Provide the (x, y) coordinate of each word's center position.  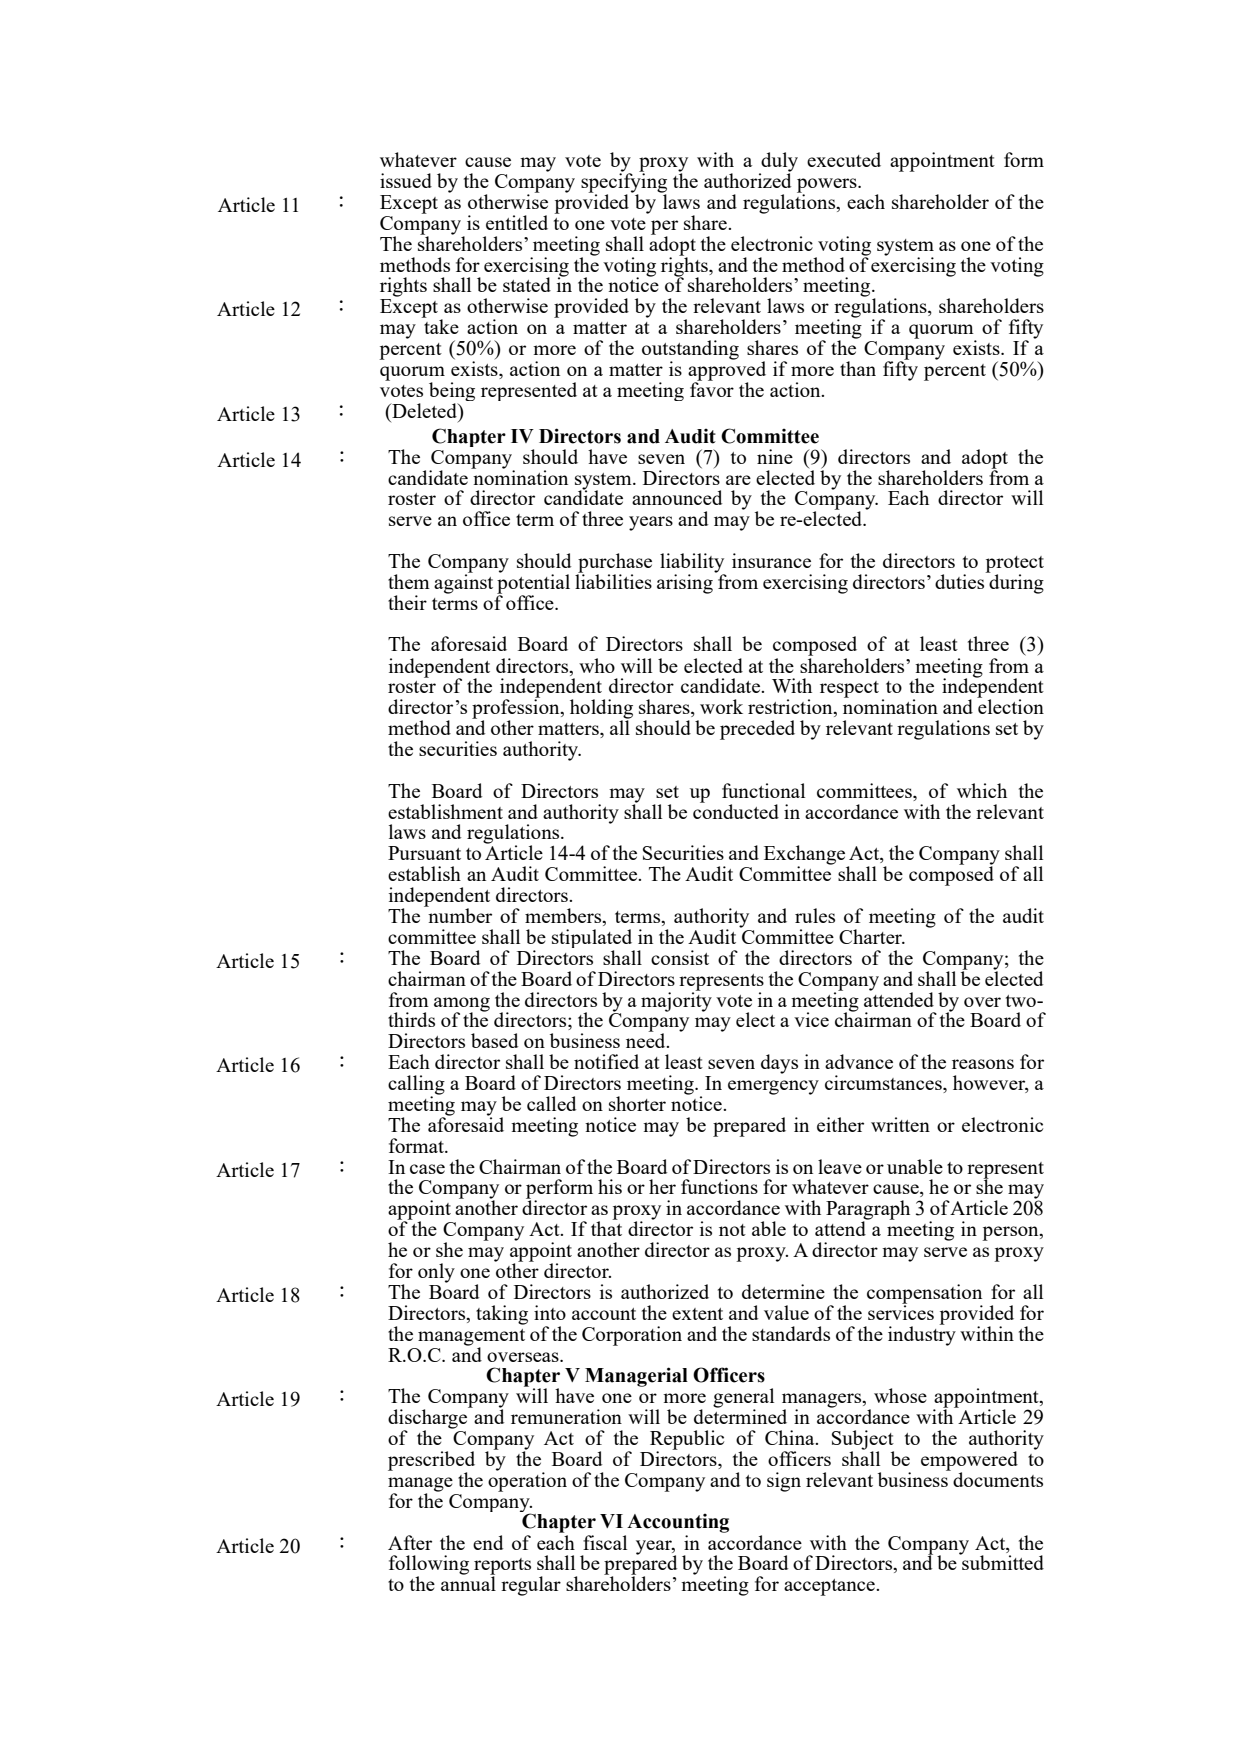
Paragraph (868, 1211)
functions (719, 1186)
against (463, 583)
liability (692, 564)
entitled (517, 222)
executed (844, 159)
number (459, 914)
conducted (736, 810)
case (427, 1169)
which (982, 790)
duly (778, 163)
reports (502, 1567)
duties (961, 580)
